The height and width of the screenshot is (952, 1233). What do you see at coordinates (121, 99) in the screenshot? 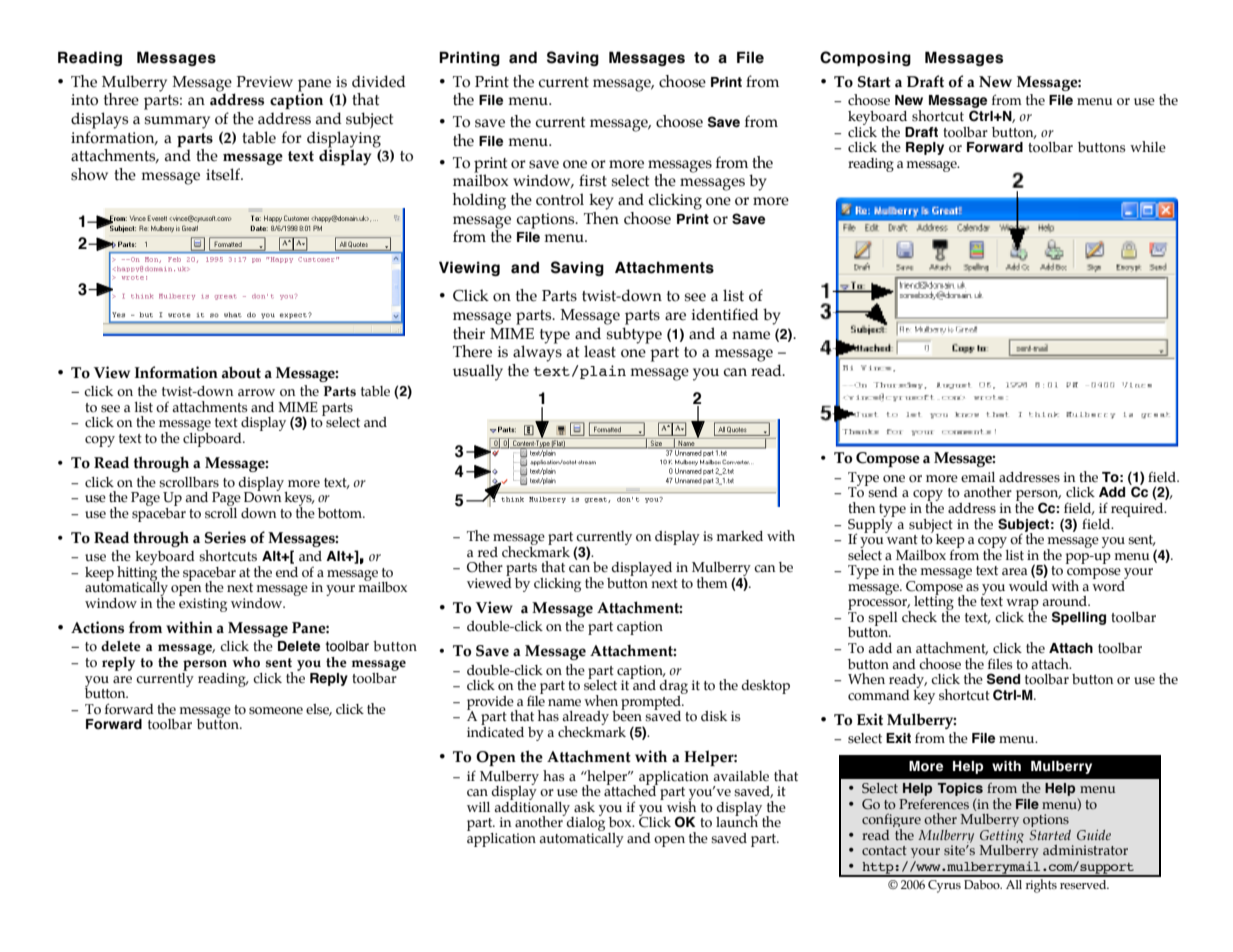
I see `three` at bounding box center [121, 99].
